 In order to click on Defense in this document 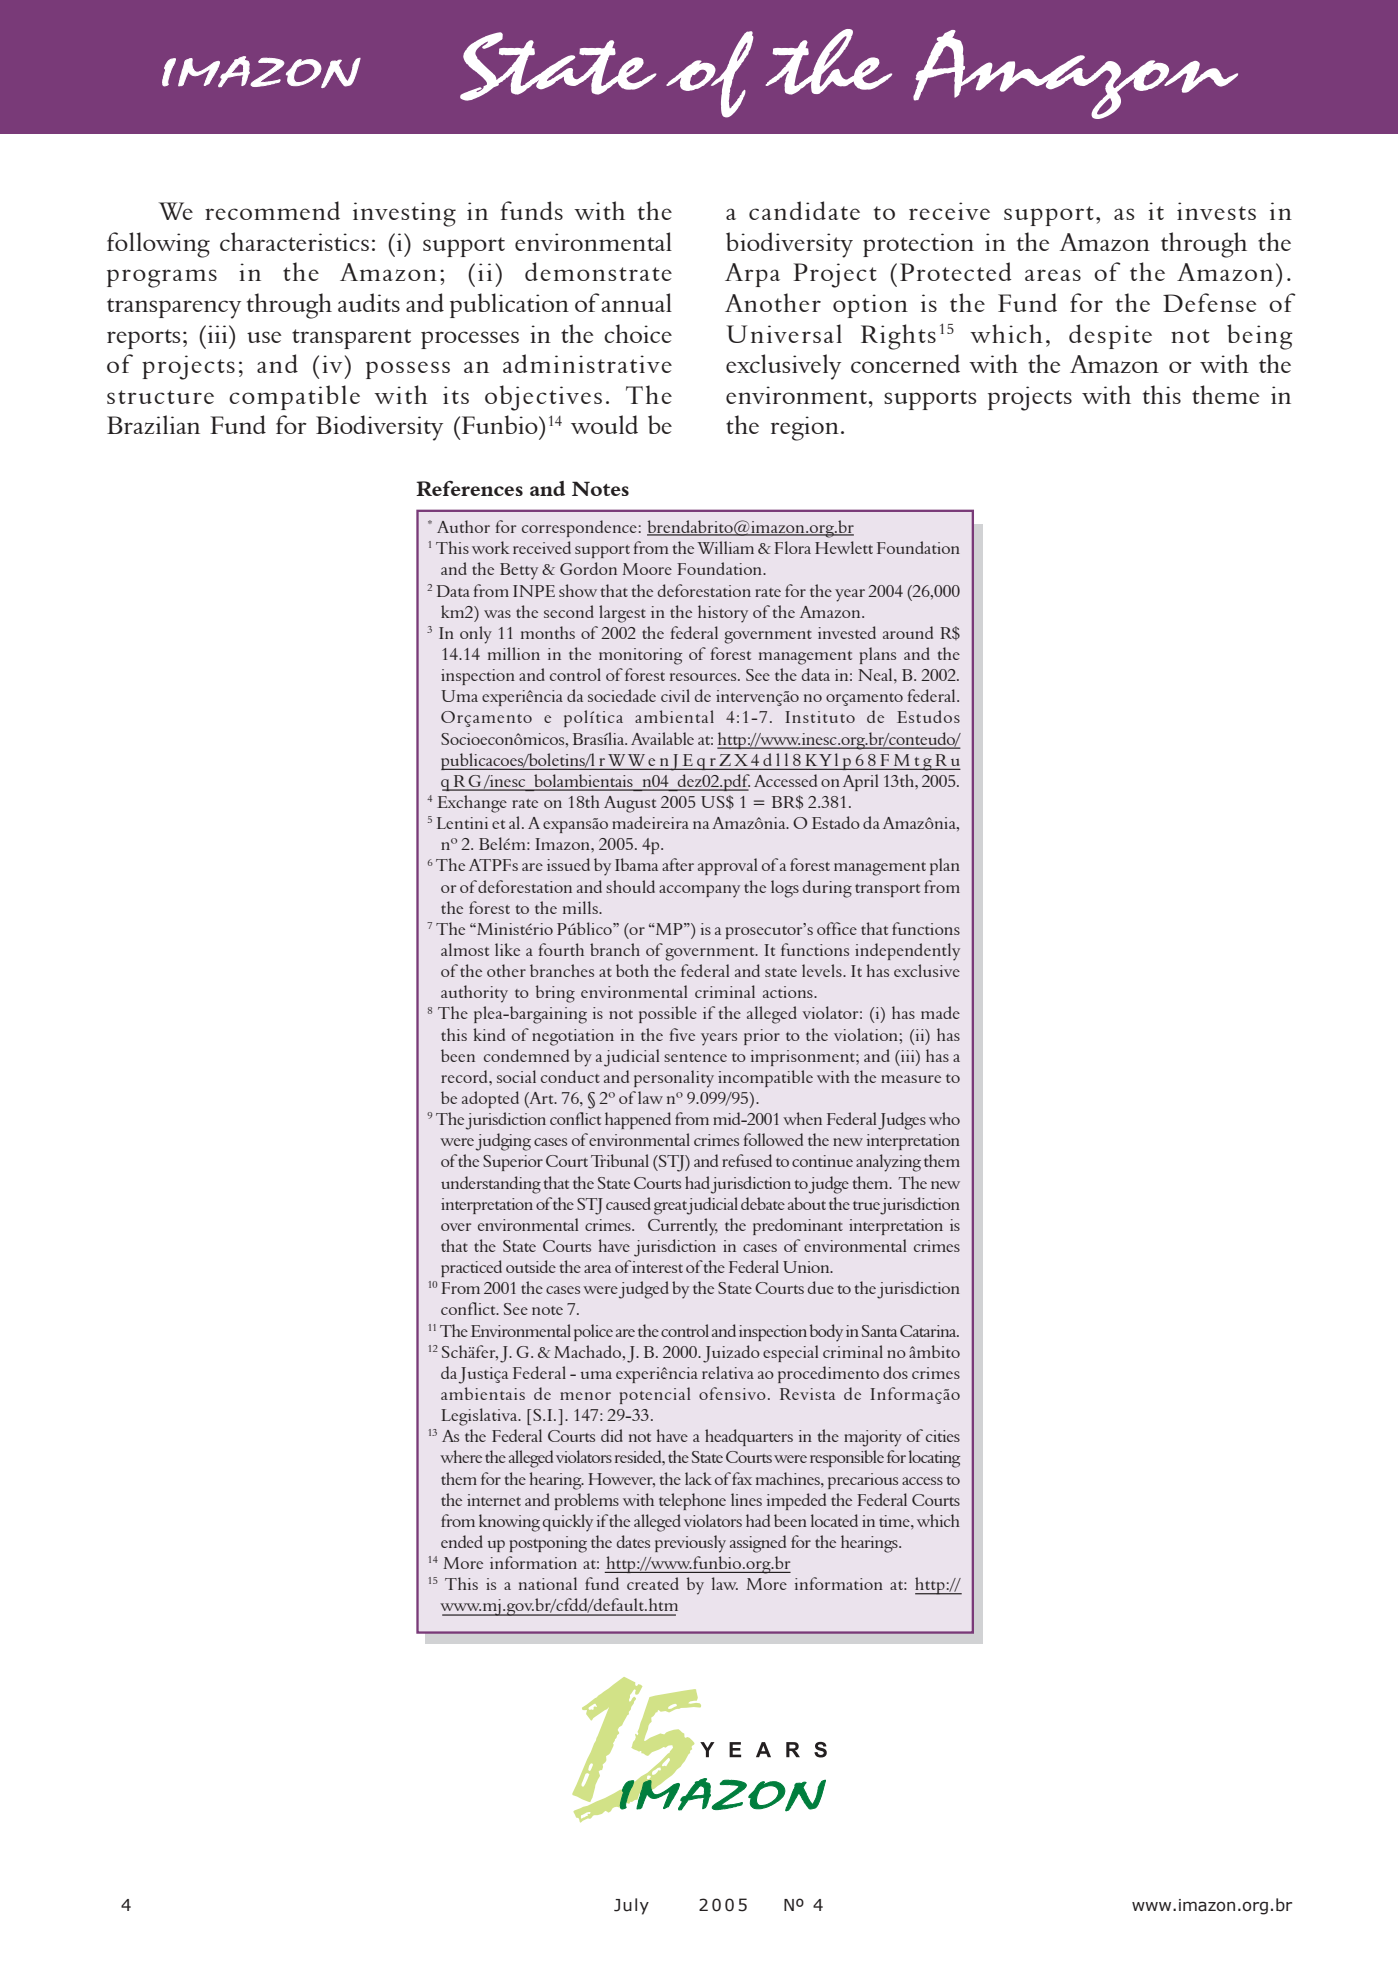, I will do `click(1210, 302)`.
